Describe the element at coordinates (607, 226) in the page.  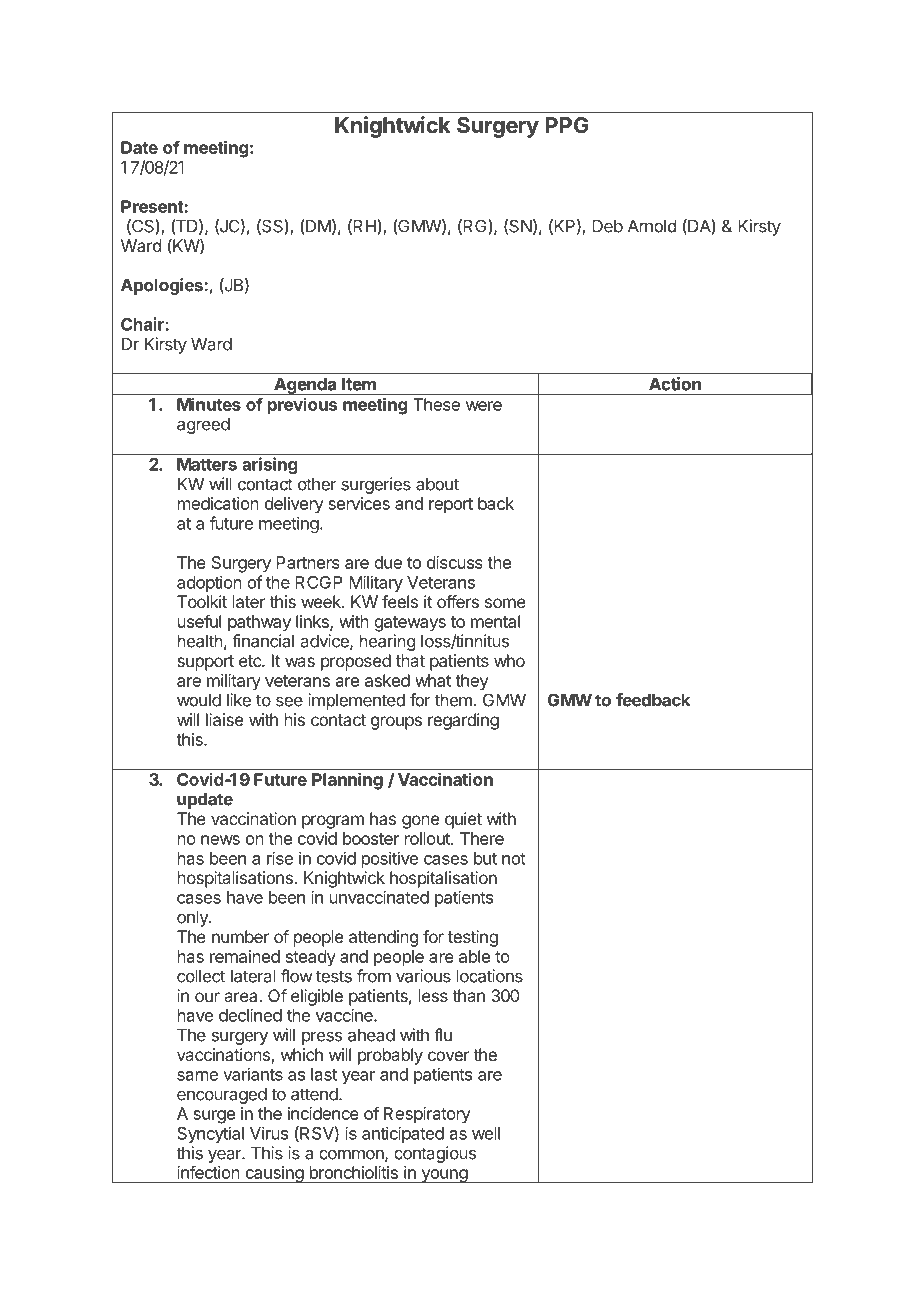
I see `Deb` at that location.
